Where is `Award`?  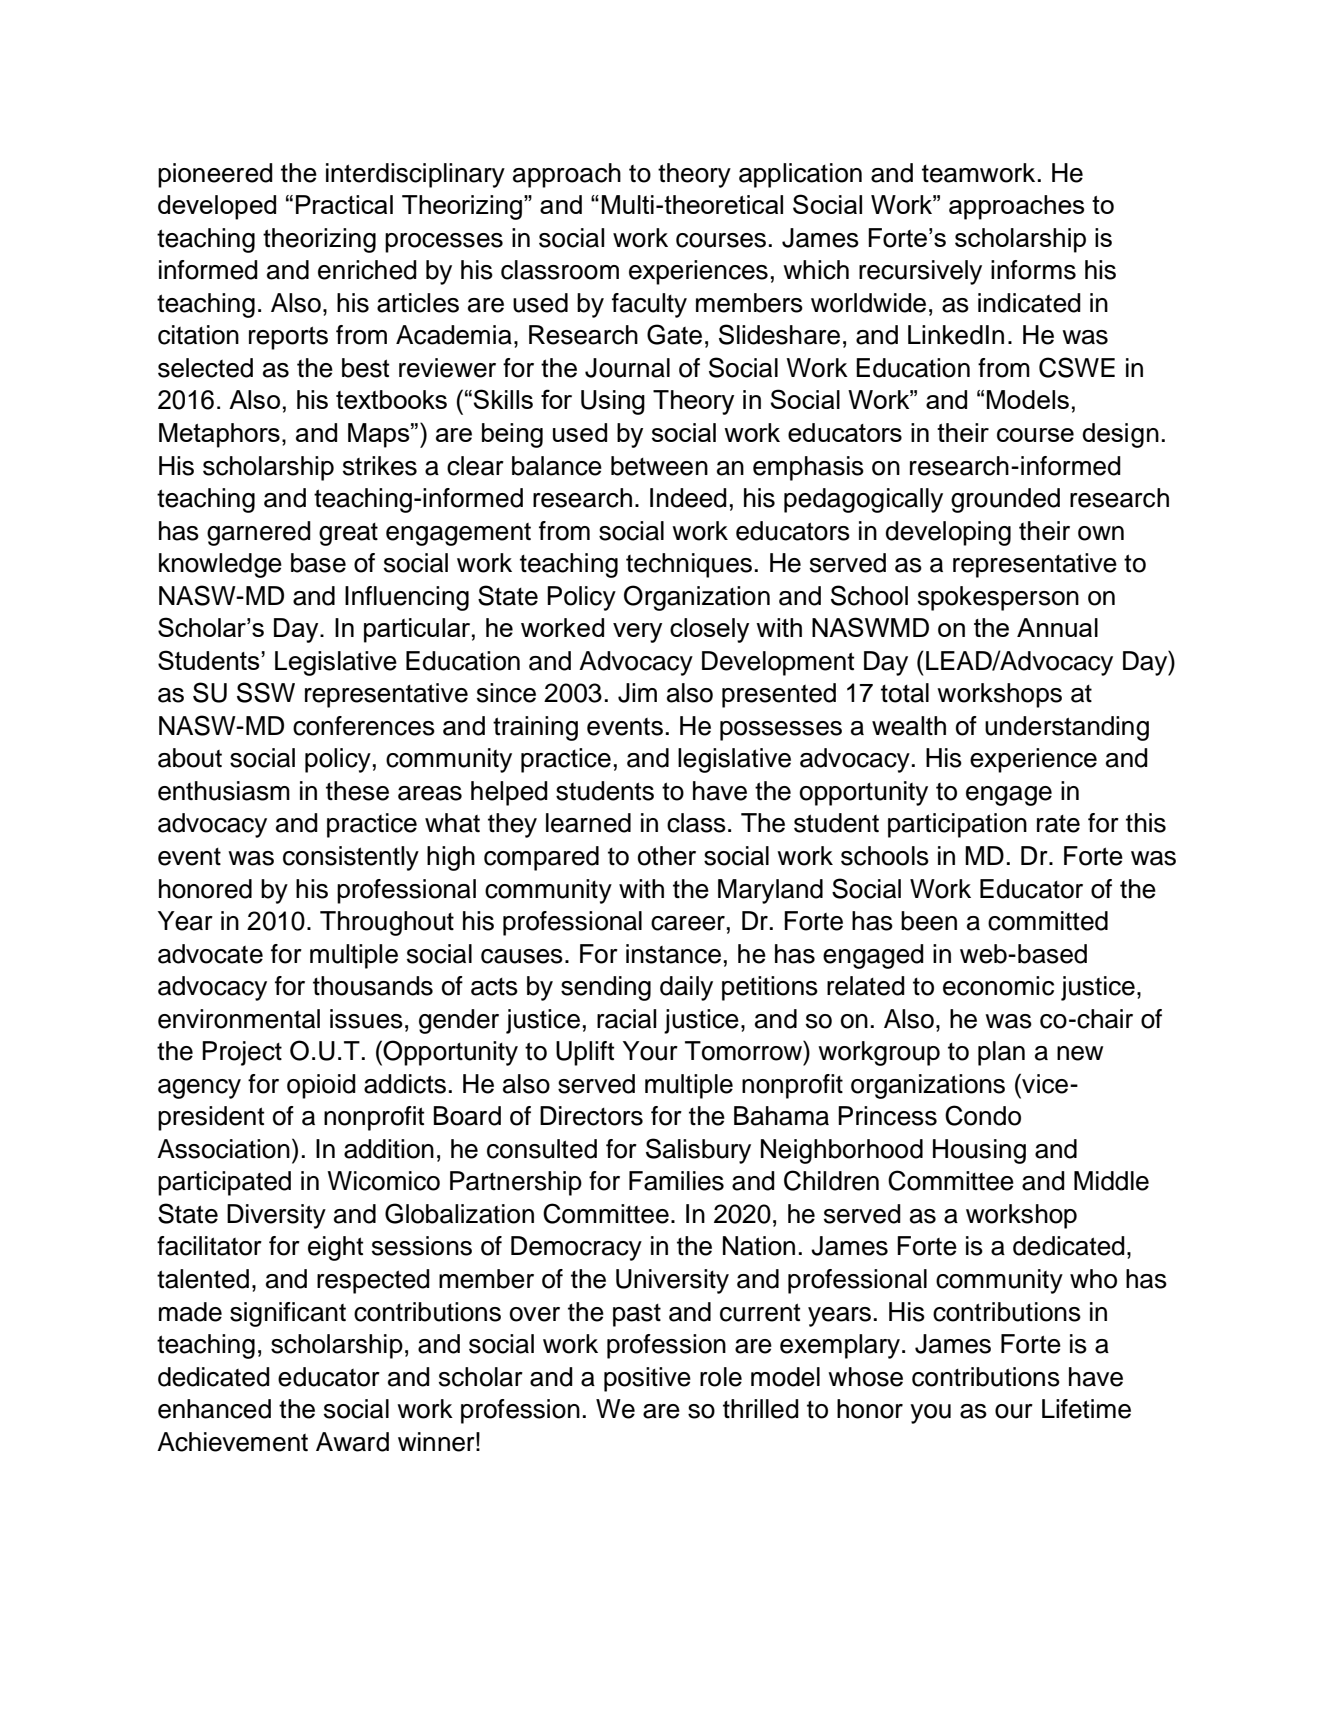
Award is located at coordinates (352, 1442).
